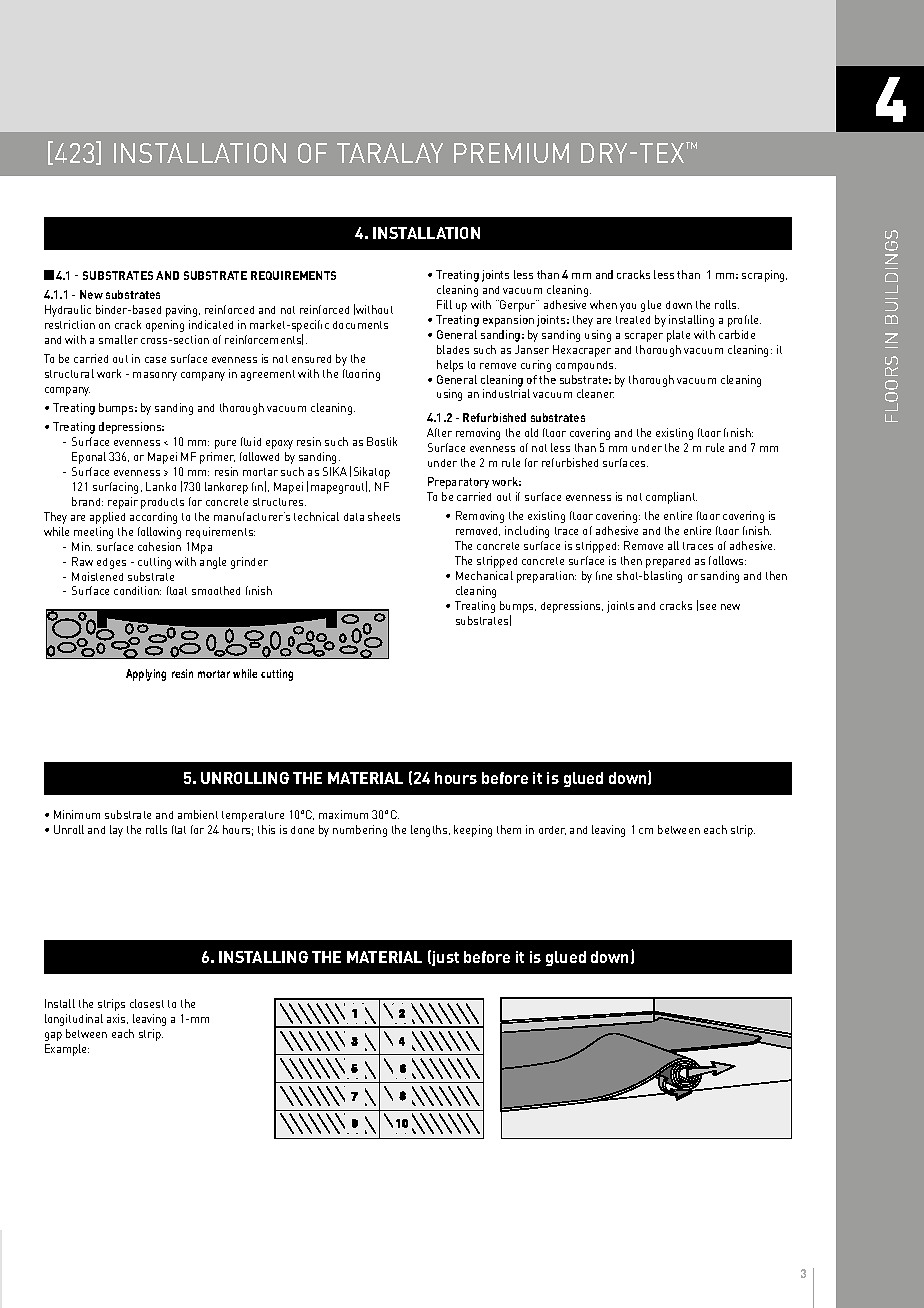  What do you see at coordinates (511, 153) in the image?
I see `PREMIUM` at bounding box center [511, 153].
